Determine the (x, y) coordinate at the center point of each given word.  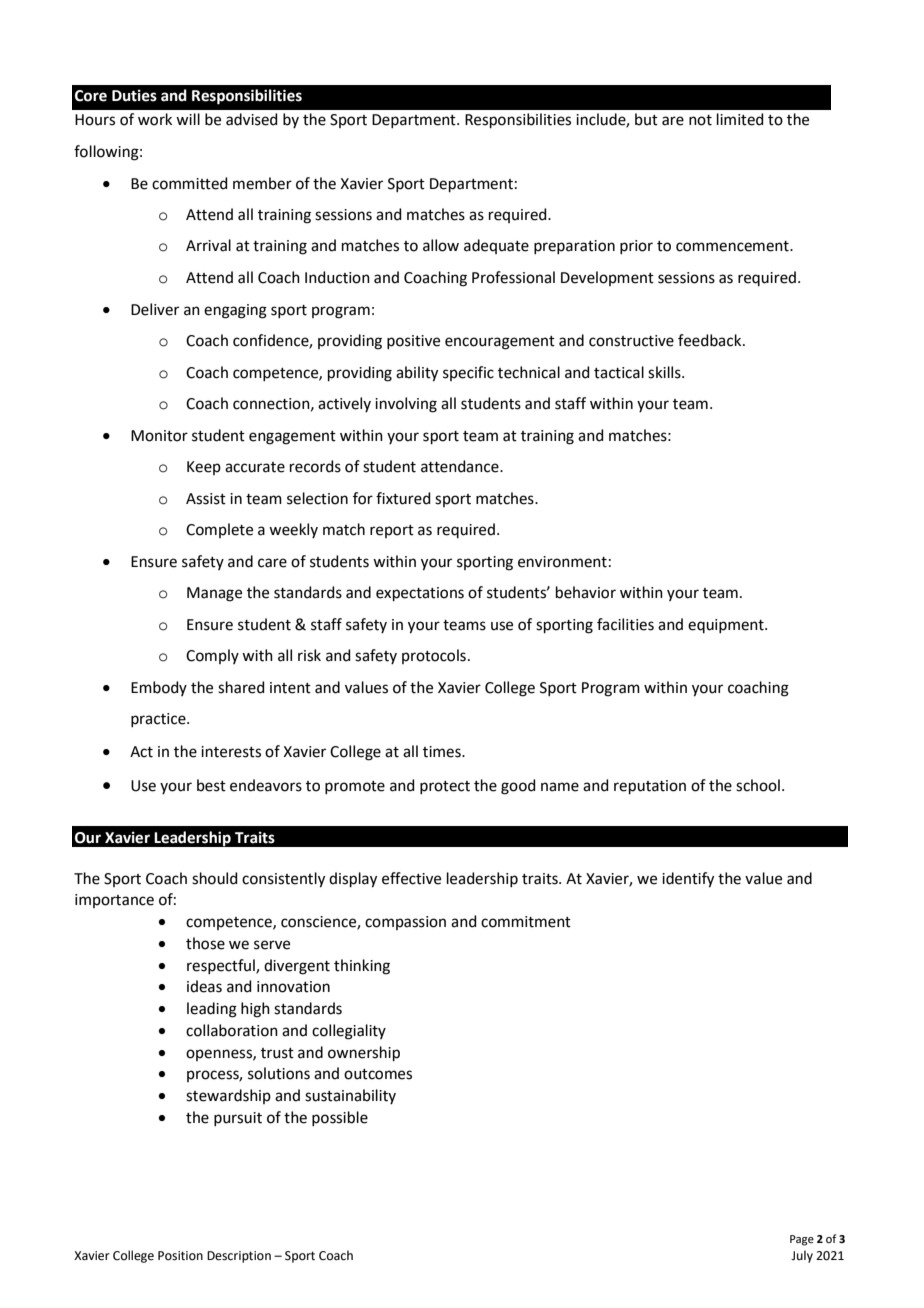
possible (340, 1118)
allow (441, 245)
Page (802, 1240)
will (188, 119)
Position (180, 1256)
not (700, 120)
